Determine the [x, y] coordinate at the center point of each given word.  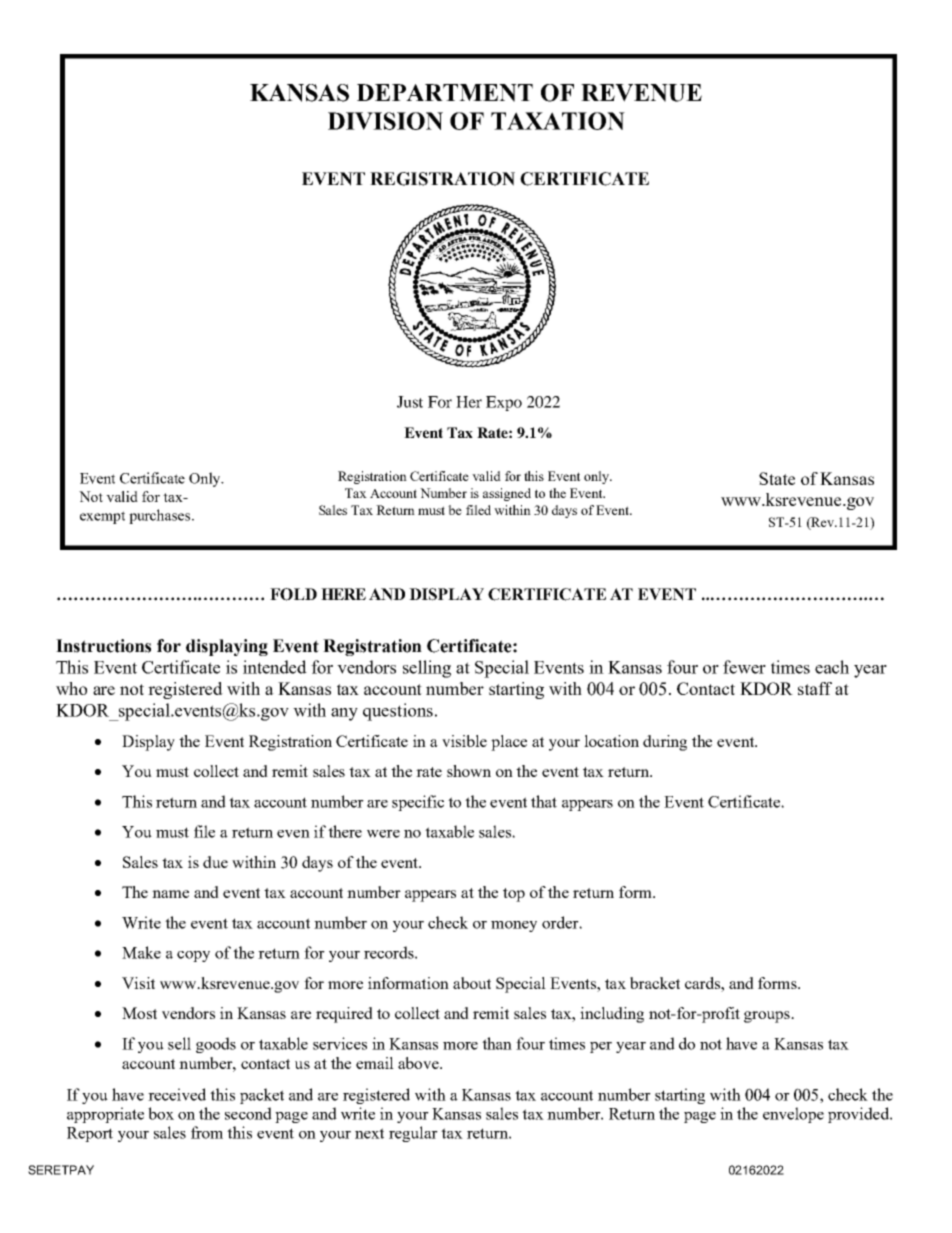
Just [410, 402]
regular [413, 1134]
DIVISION [385, 121]
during [665, 743]
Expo [504, 403]
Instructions [103, 646]
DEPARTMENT [445, 93]
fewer [744, 667]
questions [398, 712]
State [777, 478]
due [215, 862]
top [514, 895]
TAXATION [558, 121]
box [161, 1113]
